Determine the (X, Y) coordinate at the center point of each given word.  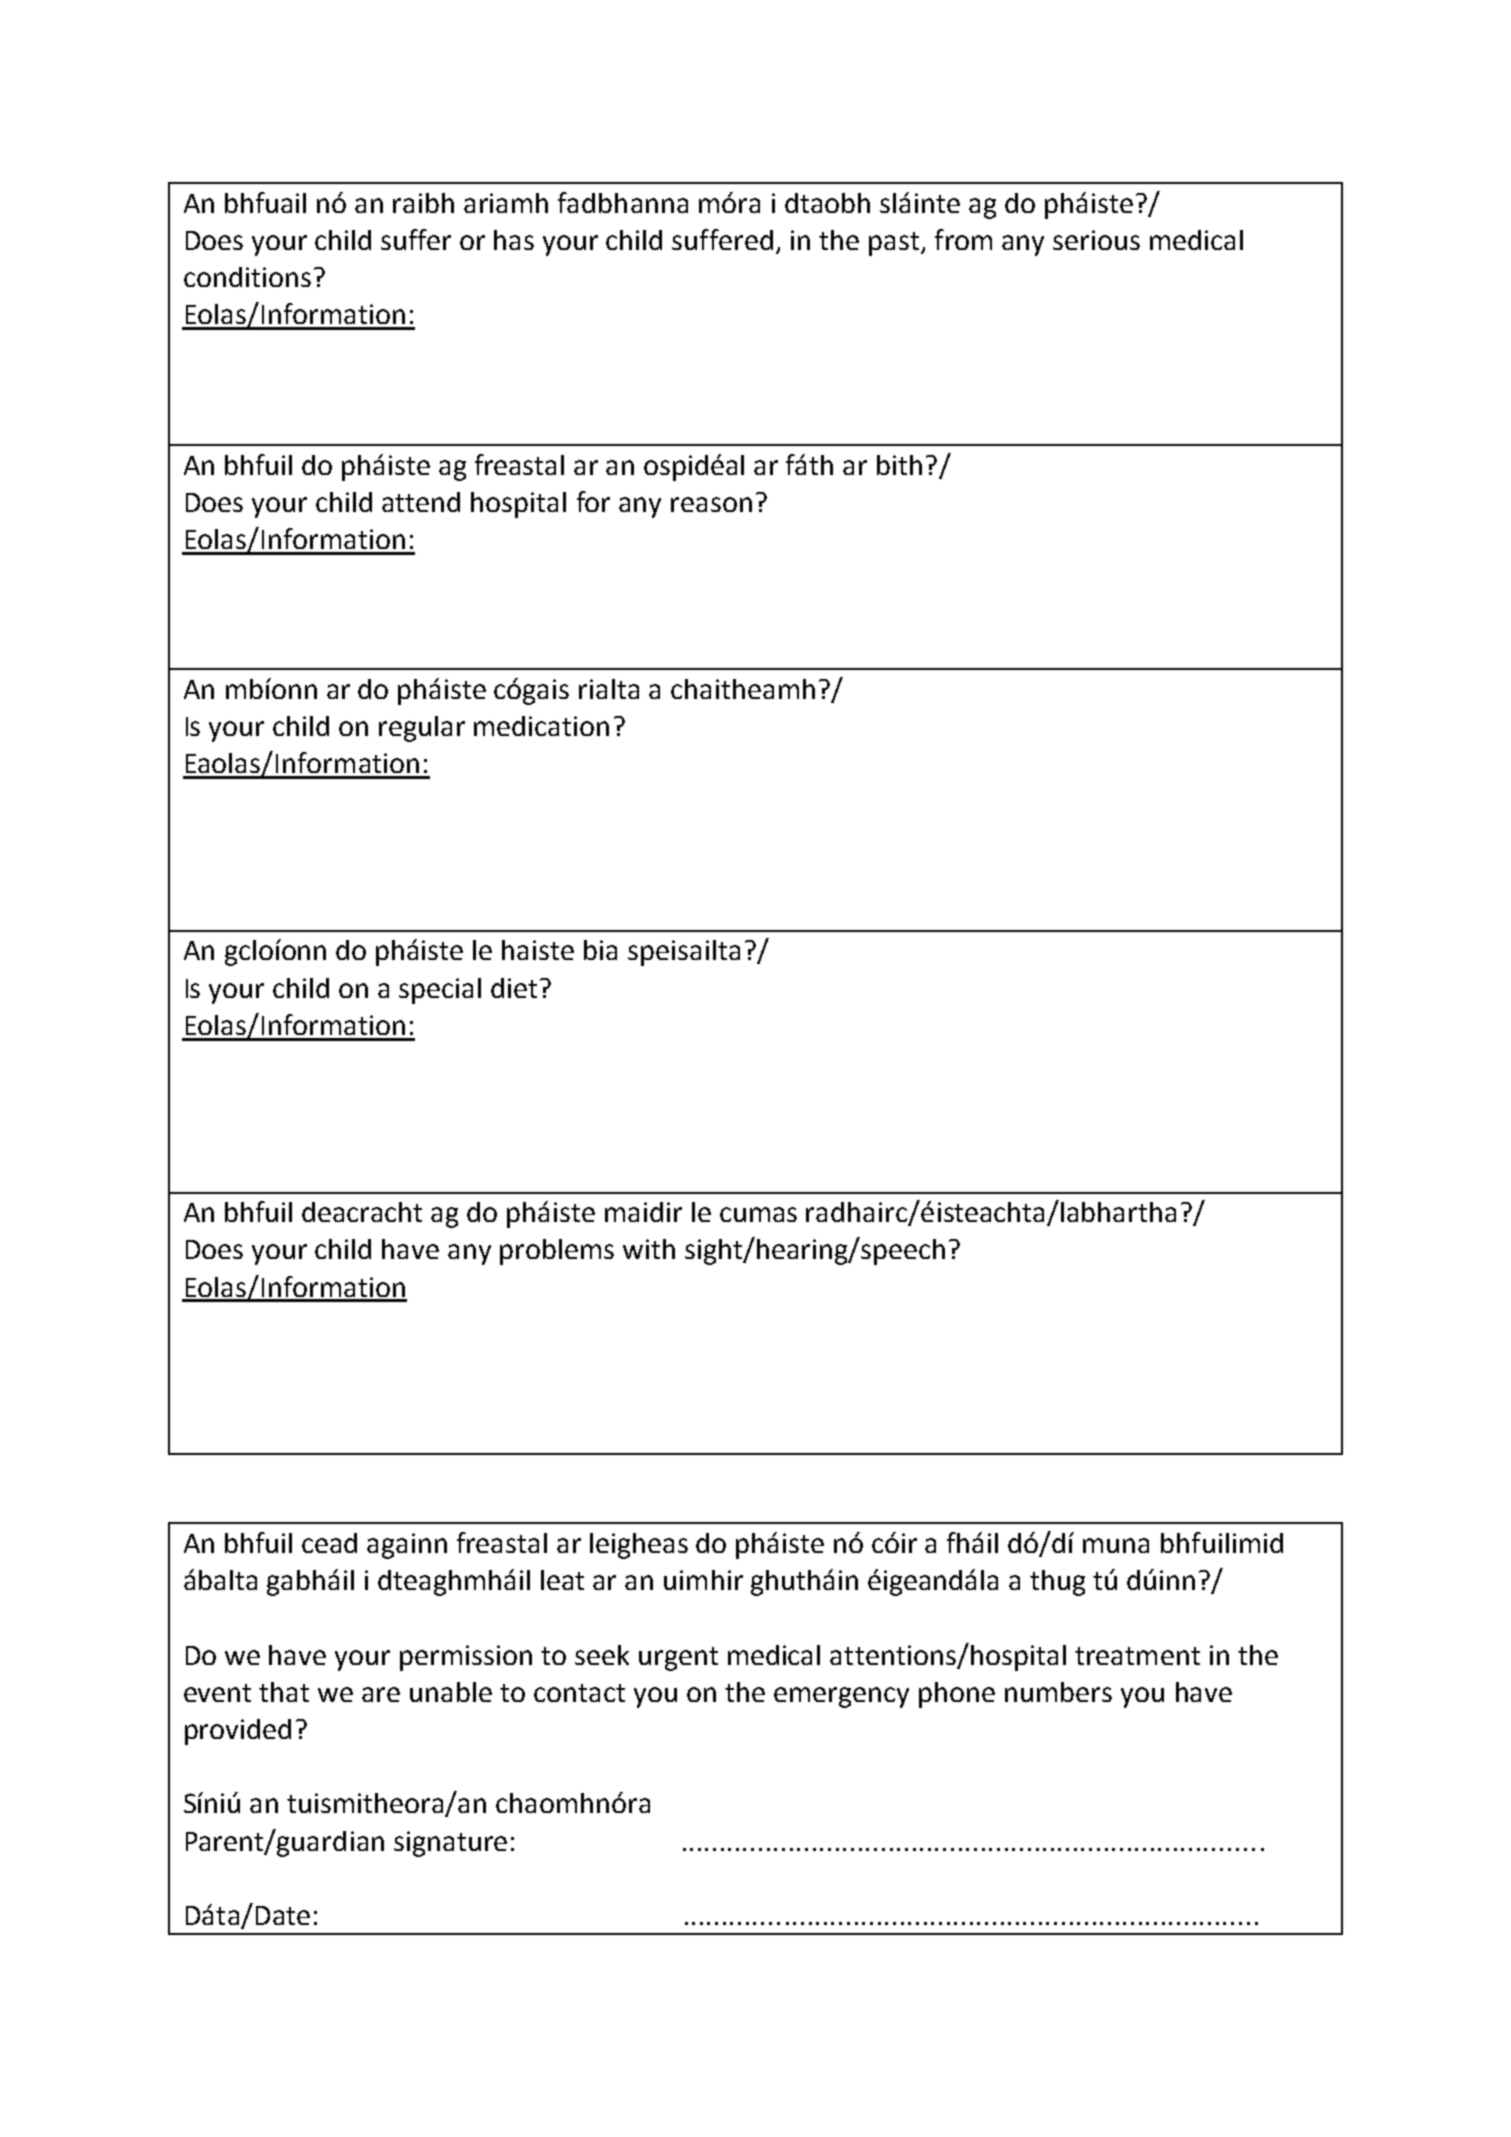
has (514, 240)
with (649, 1249)
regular (422, 729)
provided (238, 1732)
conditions (247, 277)
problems (557, 1252)
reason (711, 504)
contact (579, 1693)
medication (541, 726)
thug (1057, 1583)
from (963, 239)
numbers (1058, 1692)
